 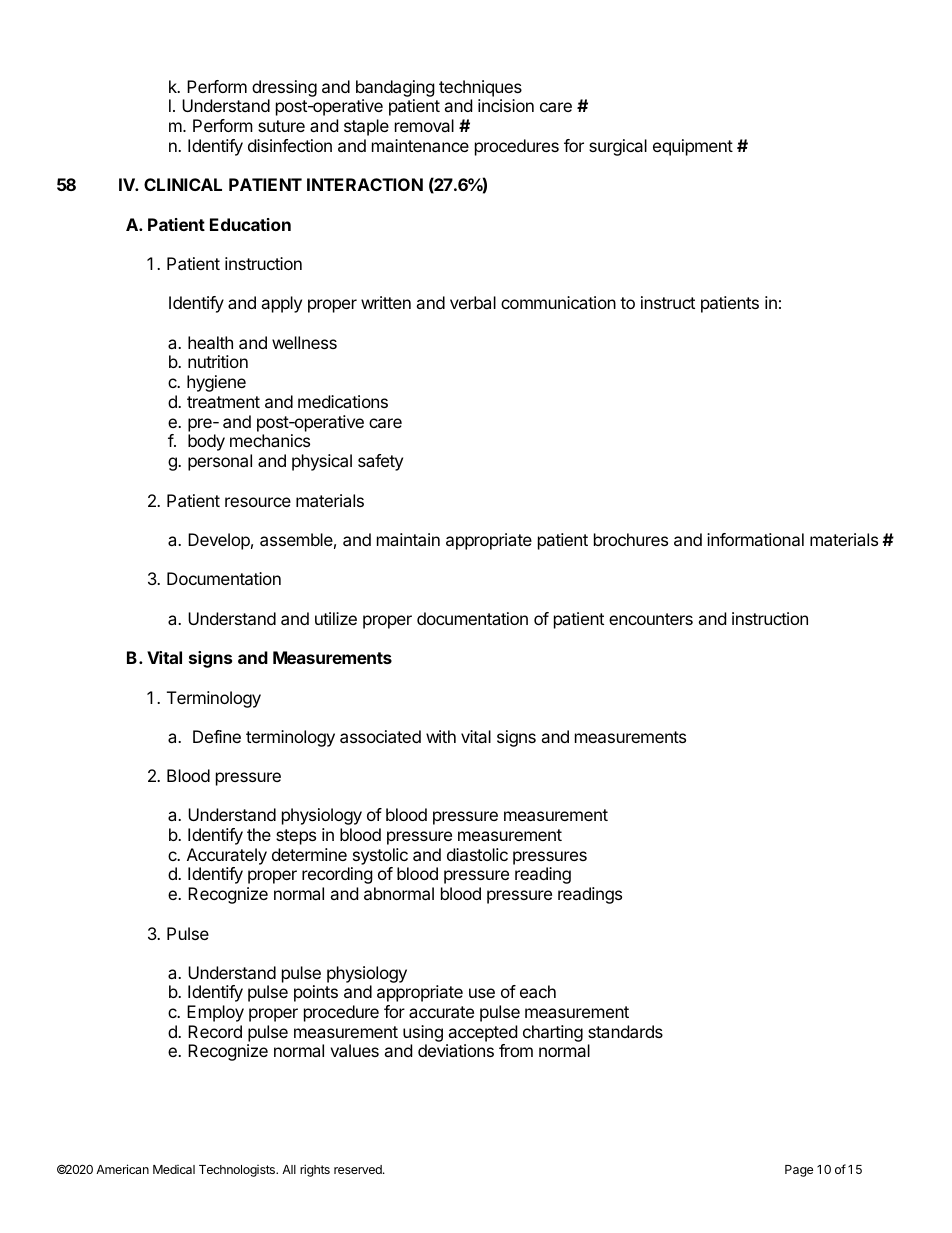 I want to click on equipment, so click(x=693, y=147).
